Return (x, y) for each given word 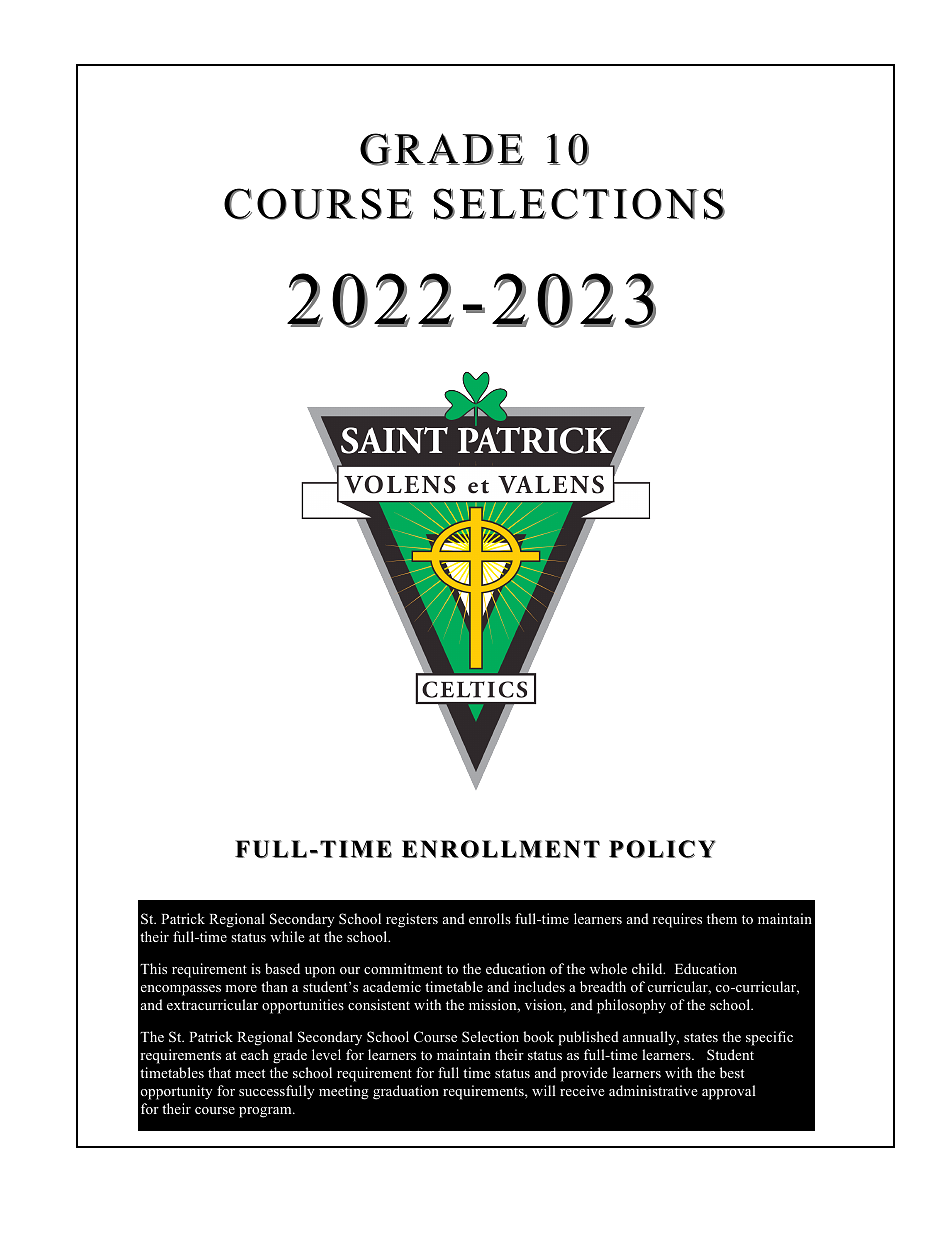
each (255, 1054)
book (538, 1036)
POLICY (662, 849)
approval (729, 1092)
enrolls (490, 918)
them (722, 918)
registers (412, 920)
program (266, 1112)
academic (392, 986)
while (287, 936)
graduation (406, 1092)
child (648, 968)
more (241, 988)
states (701, 1037)
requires (677, 920)
